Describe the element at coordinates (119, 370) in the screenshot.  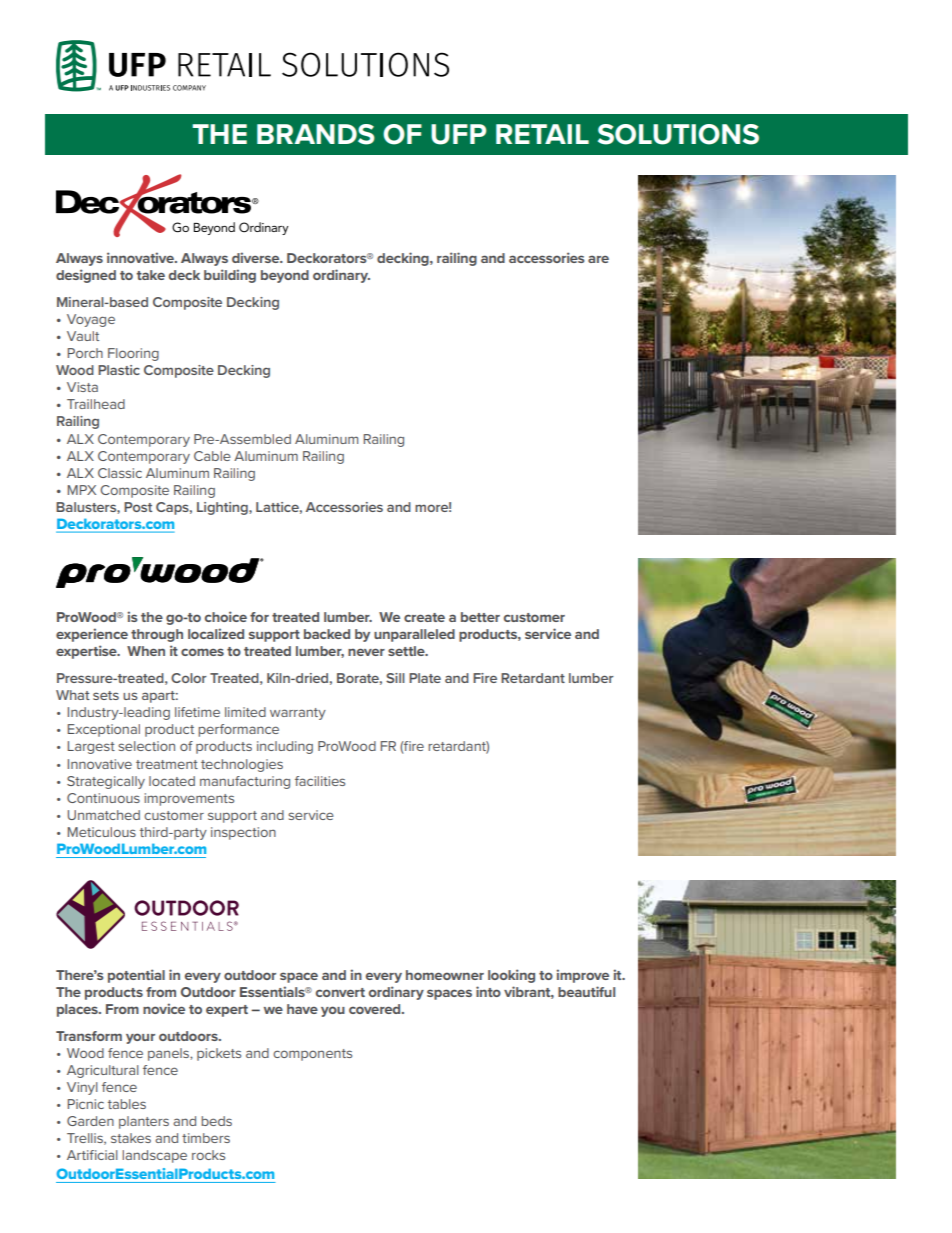
I see `Plastic` at that location.
